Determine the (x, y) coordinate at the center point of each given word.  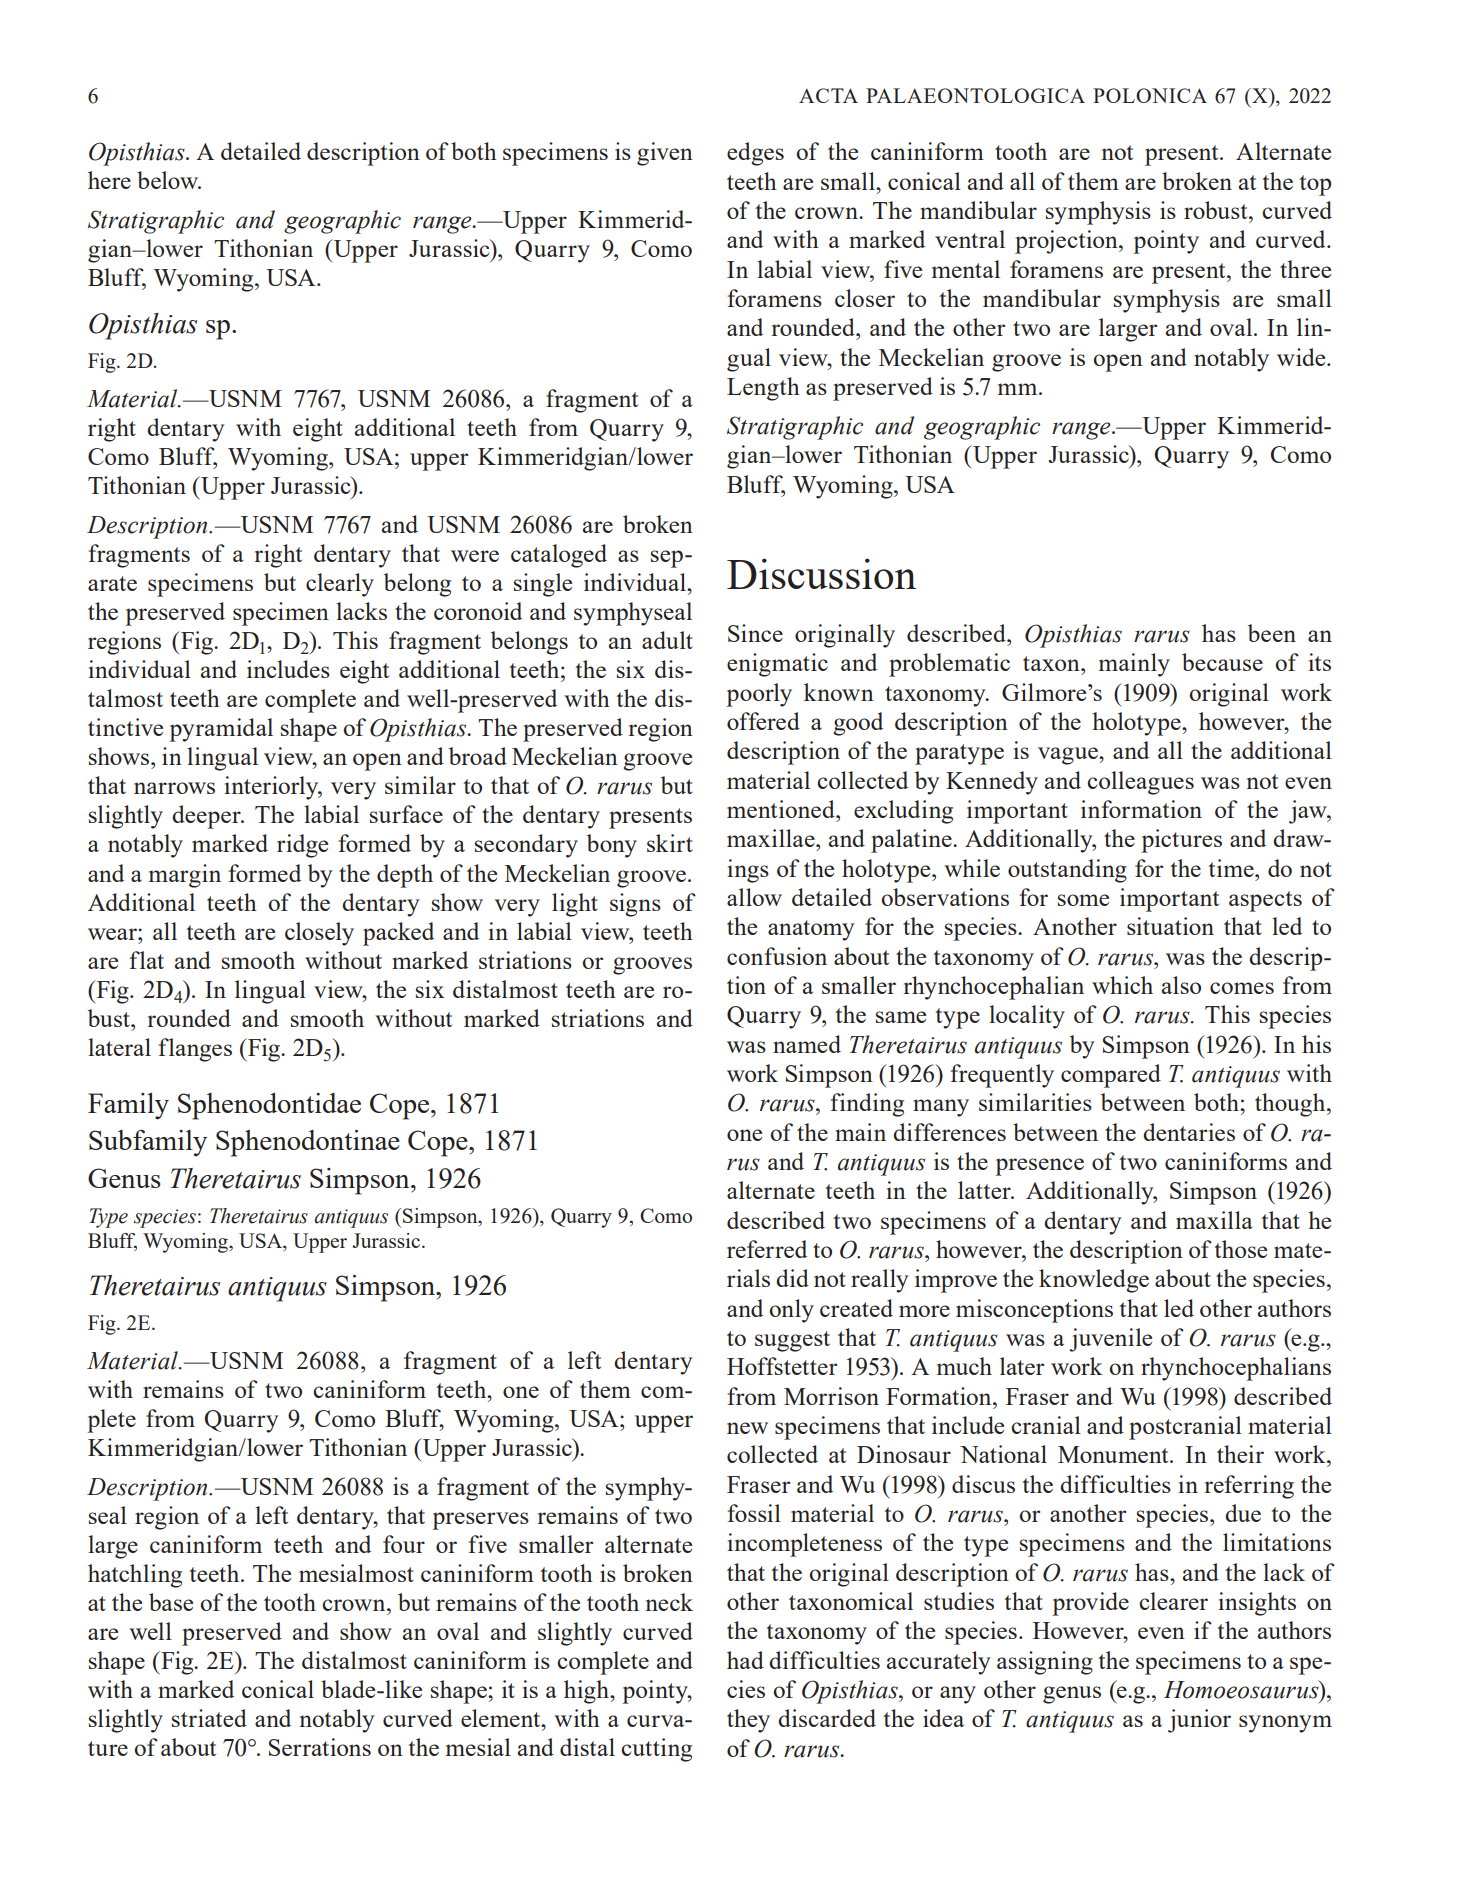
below (169, 180)
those (1240, 1249)
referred (767, 1249)
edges (755, 154)
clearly (340, 585)
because (1222, 662)
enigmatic (777, 665)
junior (1199, 1721)
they (748, 1721)
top (1315, 185)
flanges (195, 1050)
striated (209, 1718)
